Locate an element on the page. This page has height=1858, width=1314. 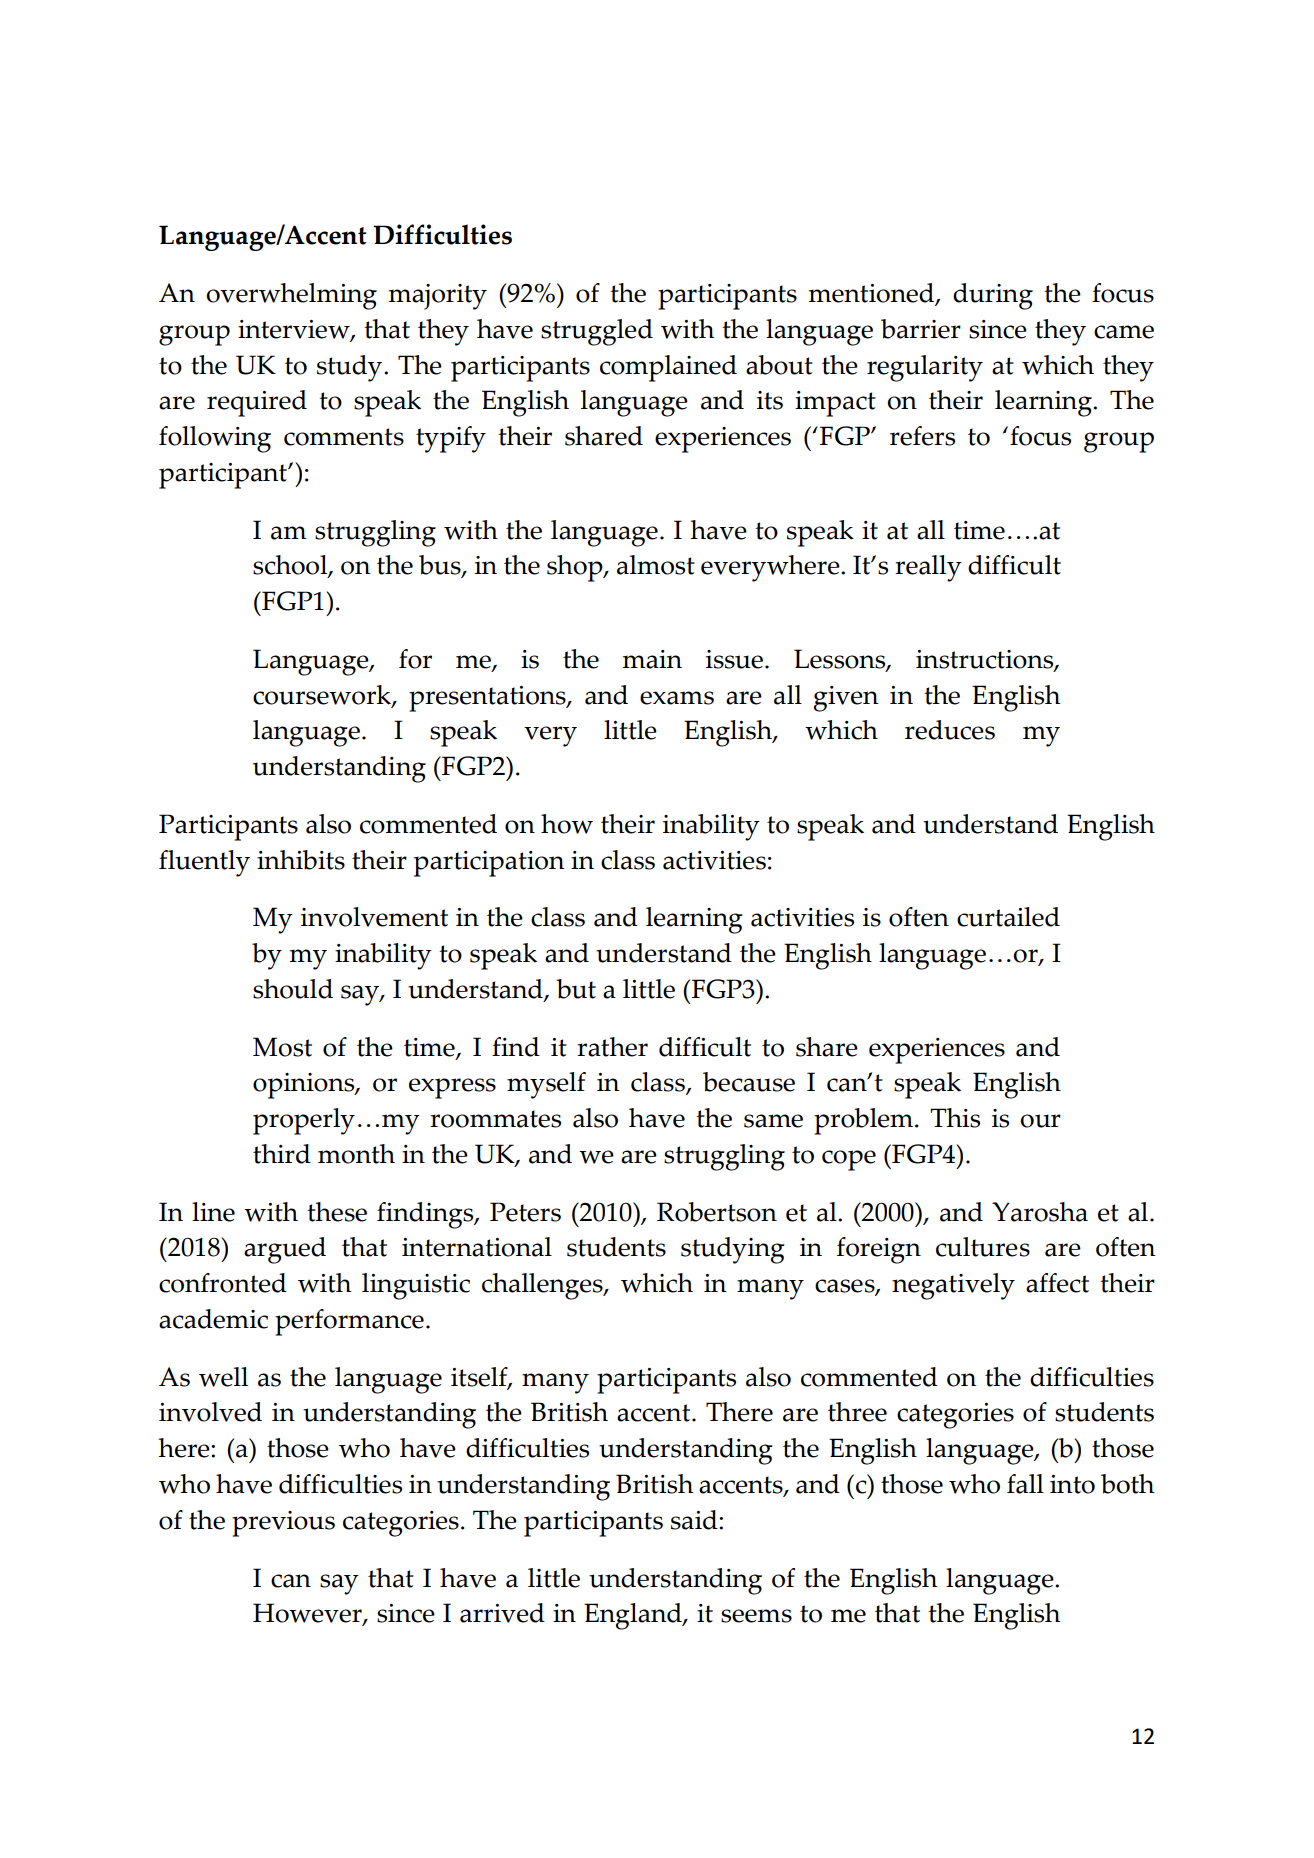
overwhelming is located at coordinates (291, 296).
